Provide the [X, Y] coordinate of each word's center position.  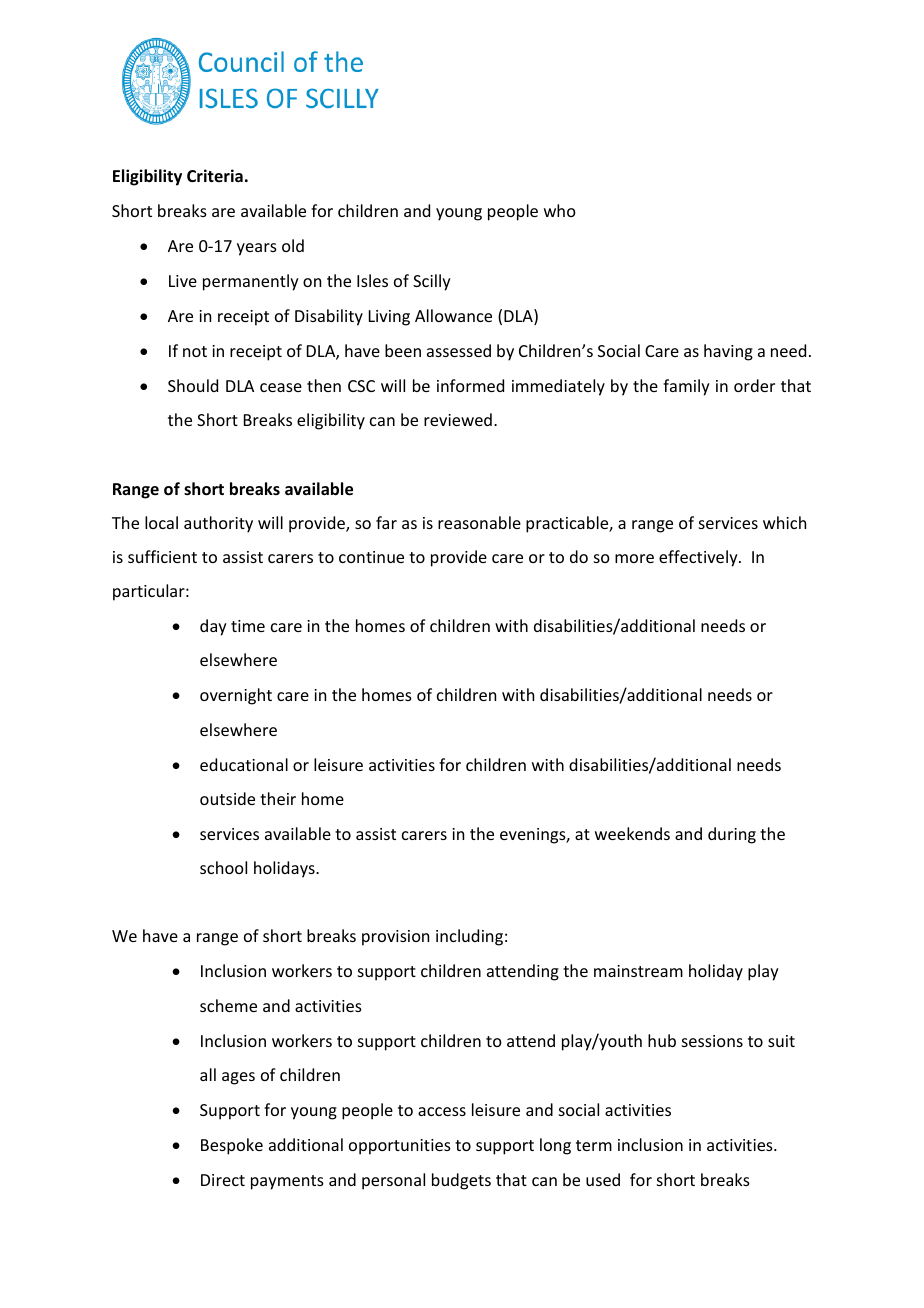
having [728, 352]
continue [371, 557]
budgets [461, 1181]
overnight [236, 696]
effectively [699, 558]
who [560, 210]
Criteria [215, 175]
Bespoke [232, 1146]
